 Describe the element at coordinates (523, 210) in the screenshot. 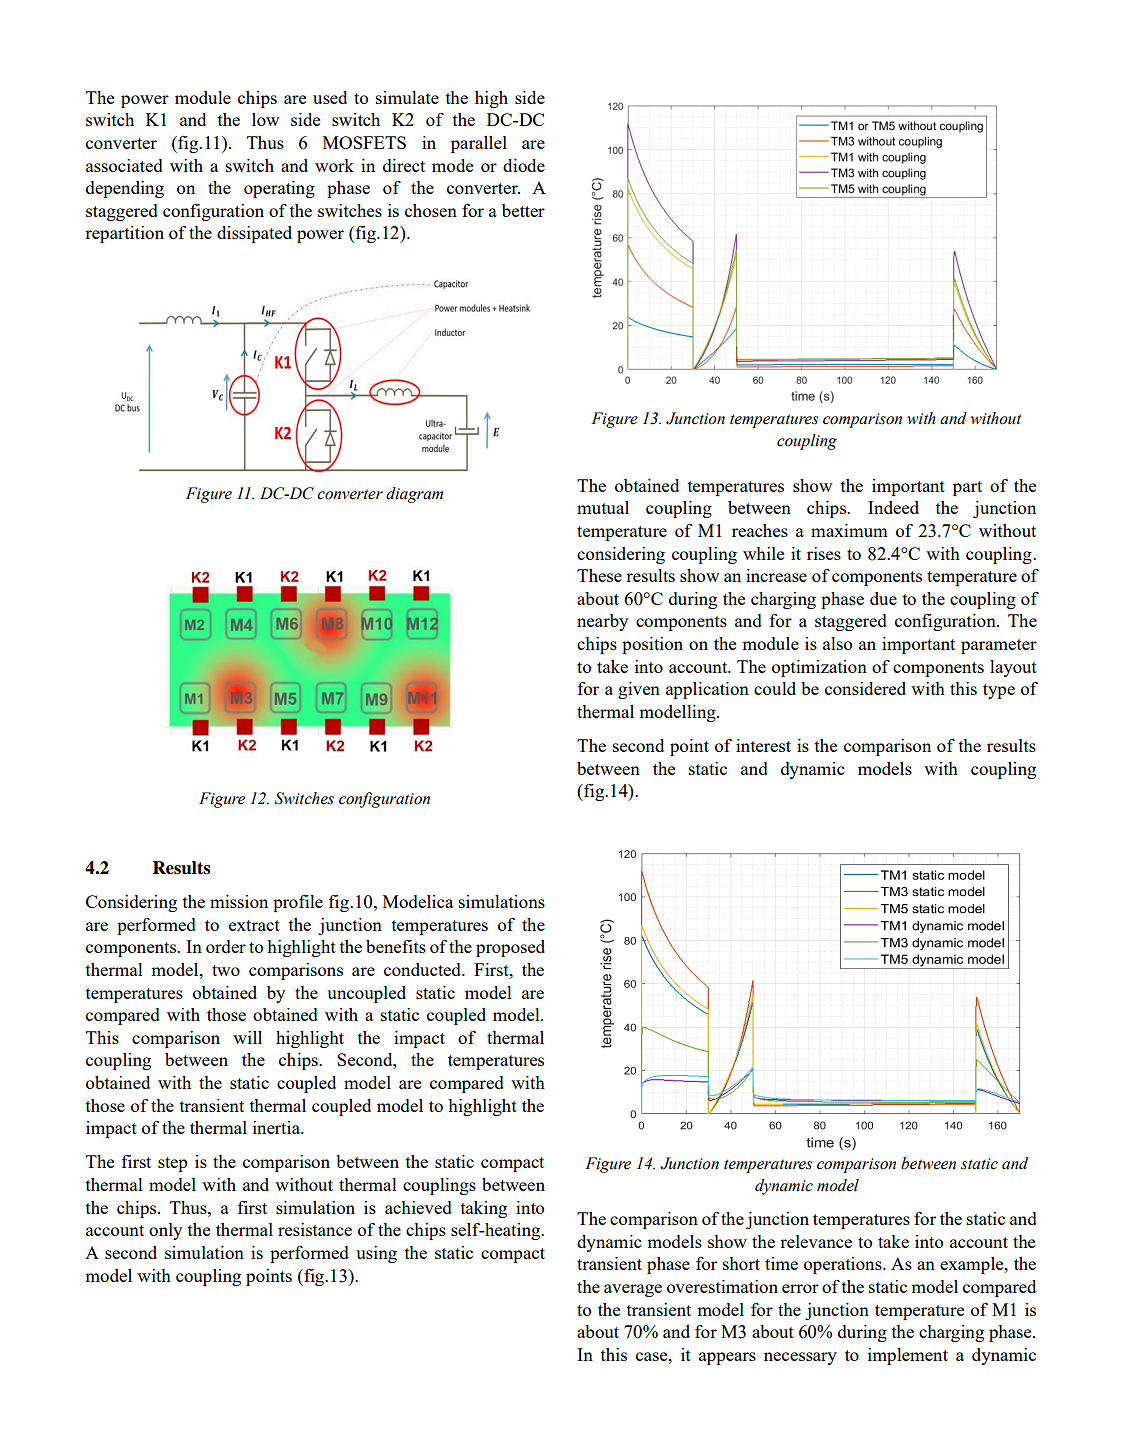

I see `better` at that location.
